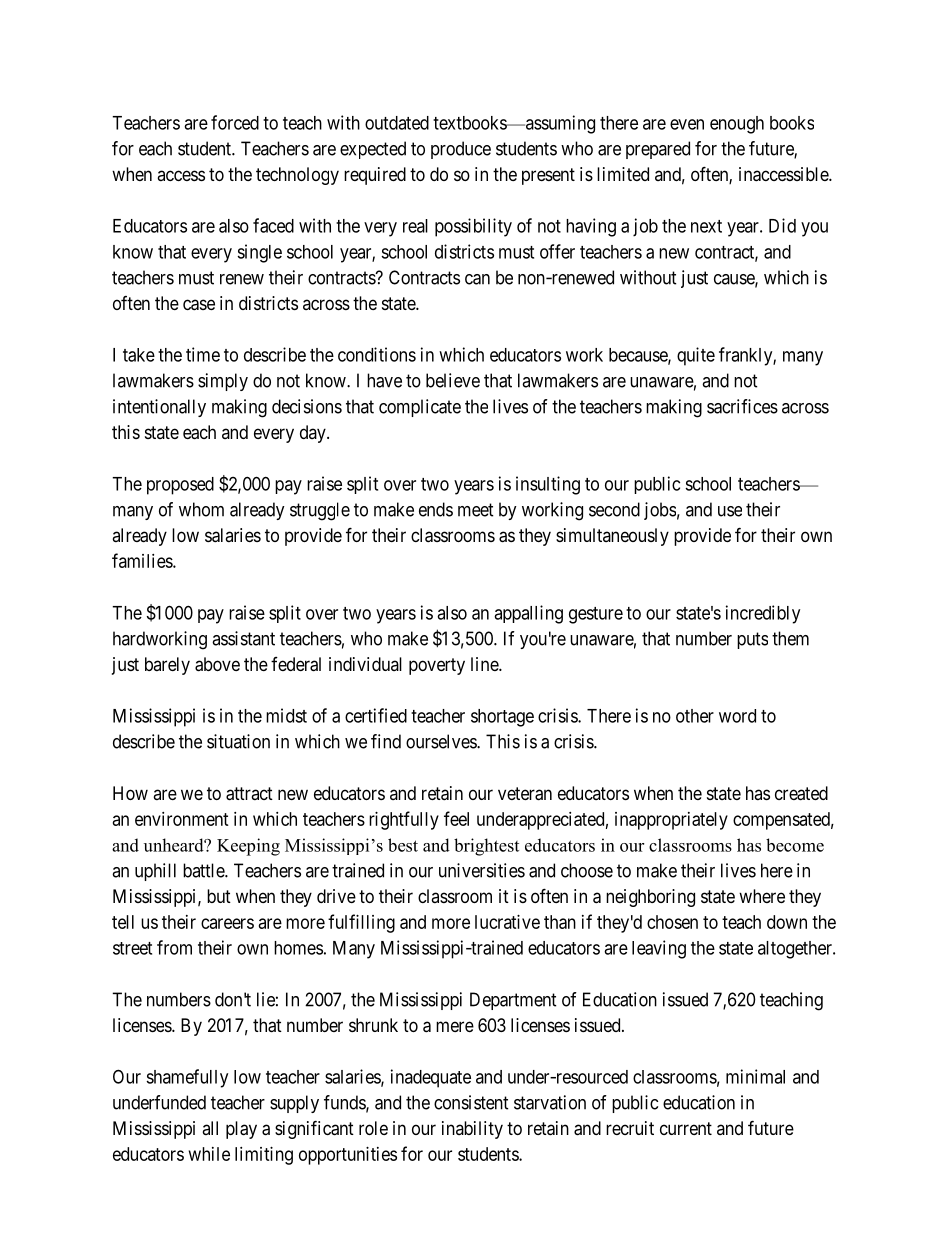 This screenshot has height=1233, width=952. What do you see at coordinates (241, 1130) in the screenshot?
I see `play` at bounding box center [241, 1130].
